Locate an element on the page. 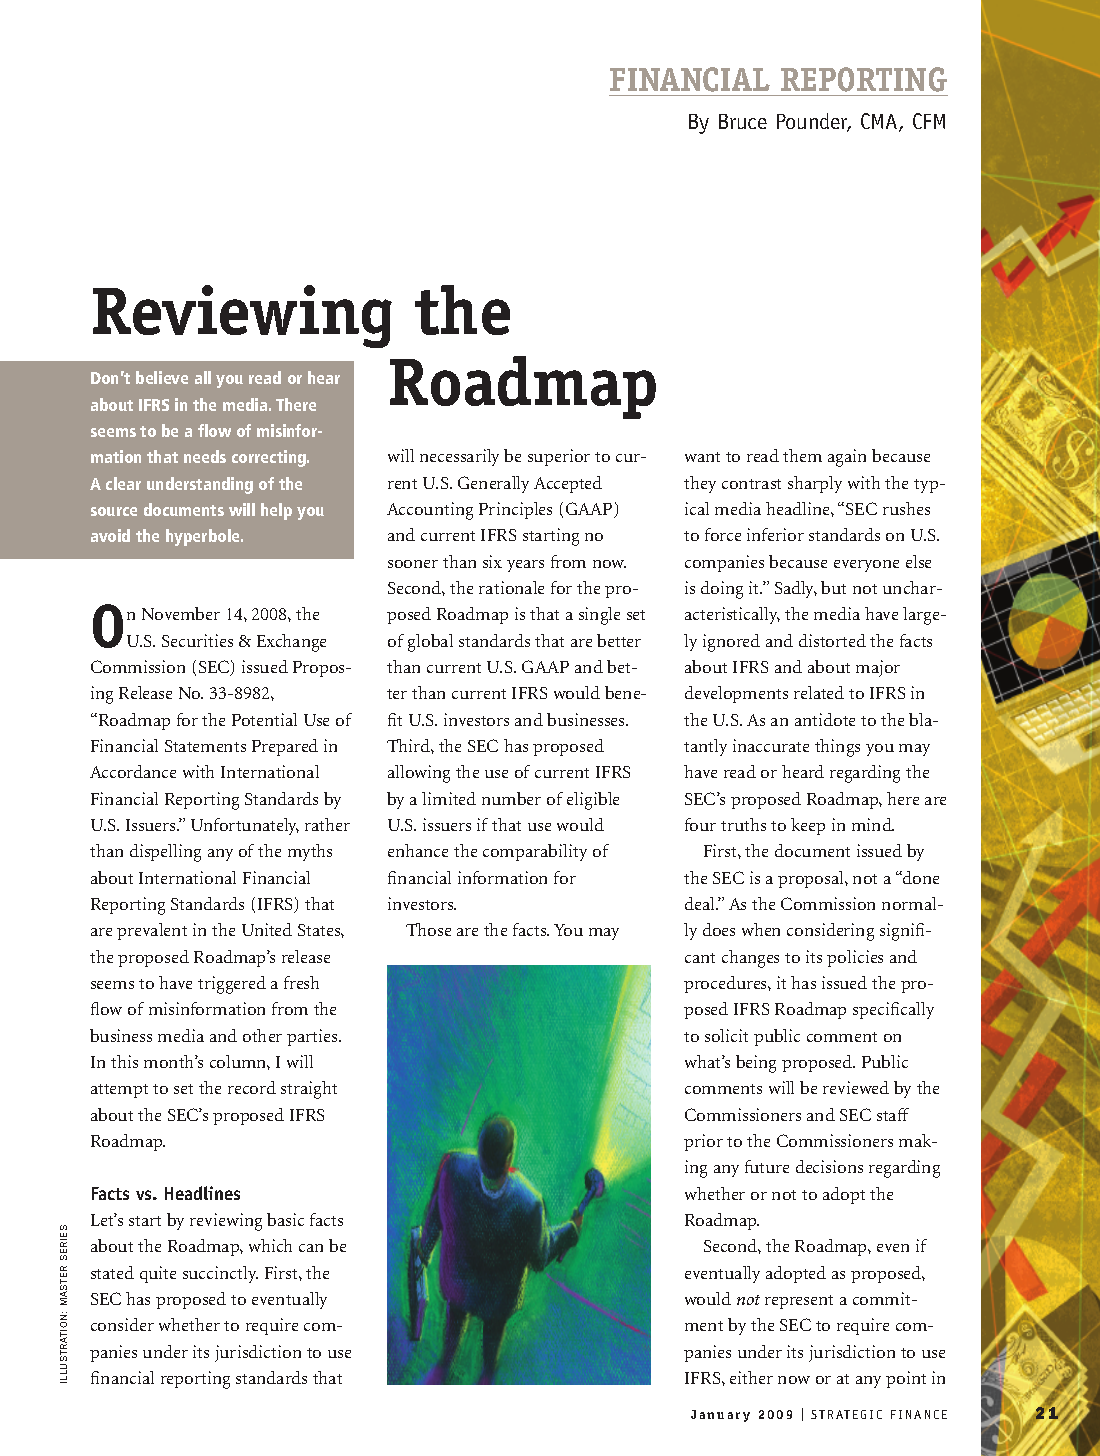  CMA is located at coordinates (880, 122).
